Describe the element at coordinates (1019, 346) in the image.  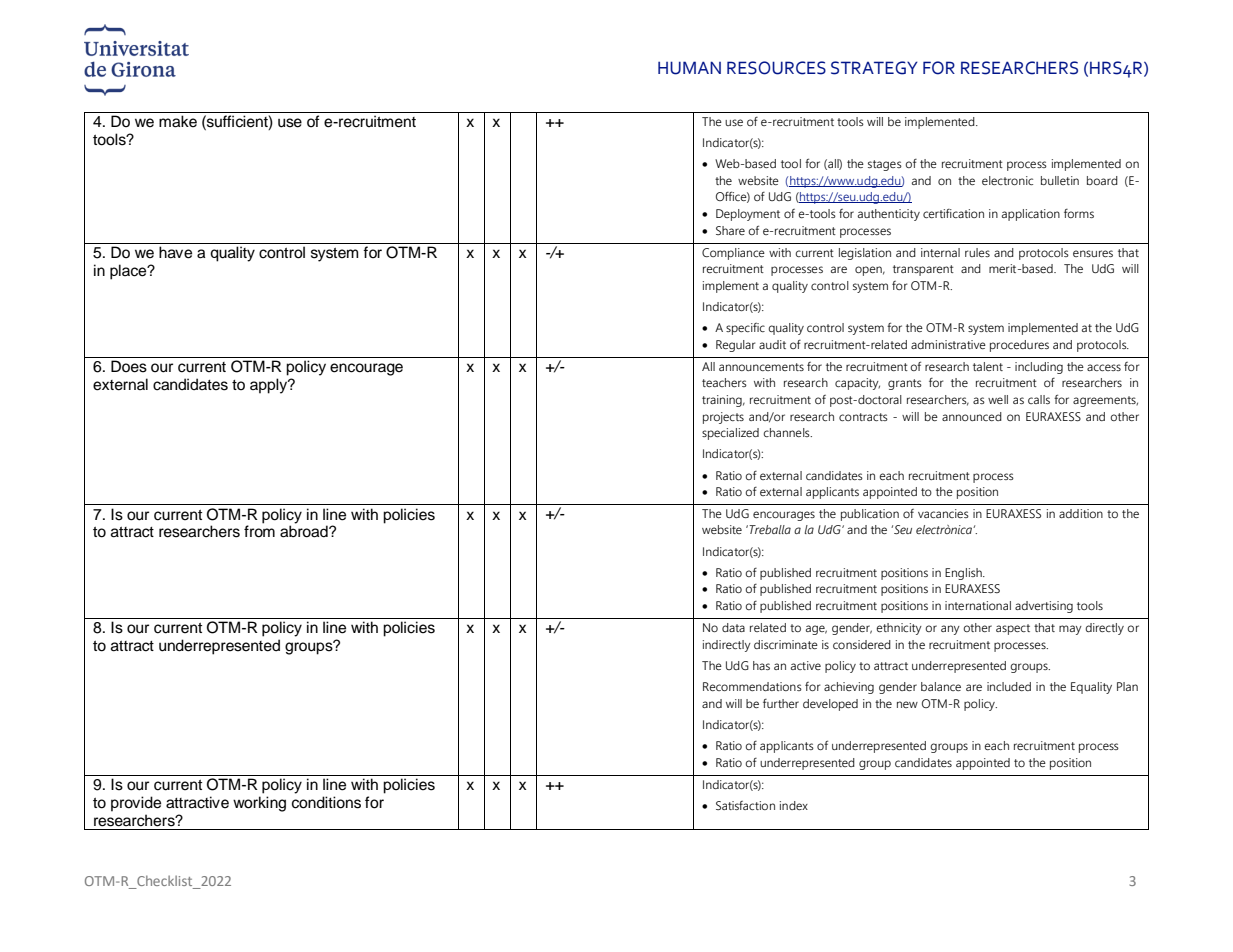
I see `procedures` at that location.
